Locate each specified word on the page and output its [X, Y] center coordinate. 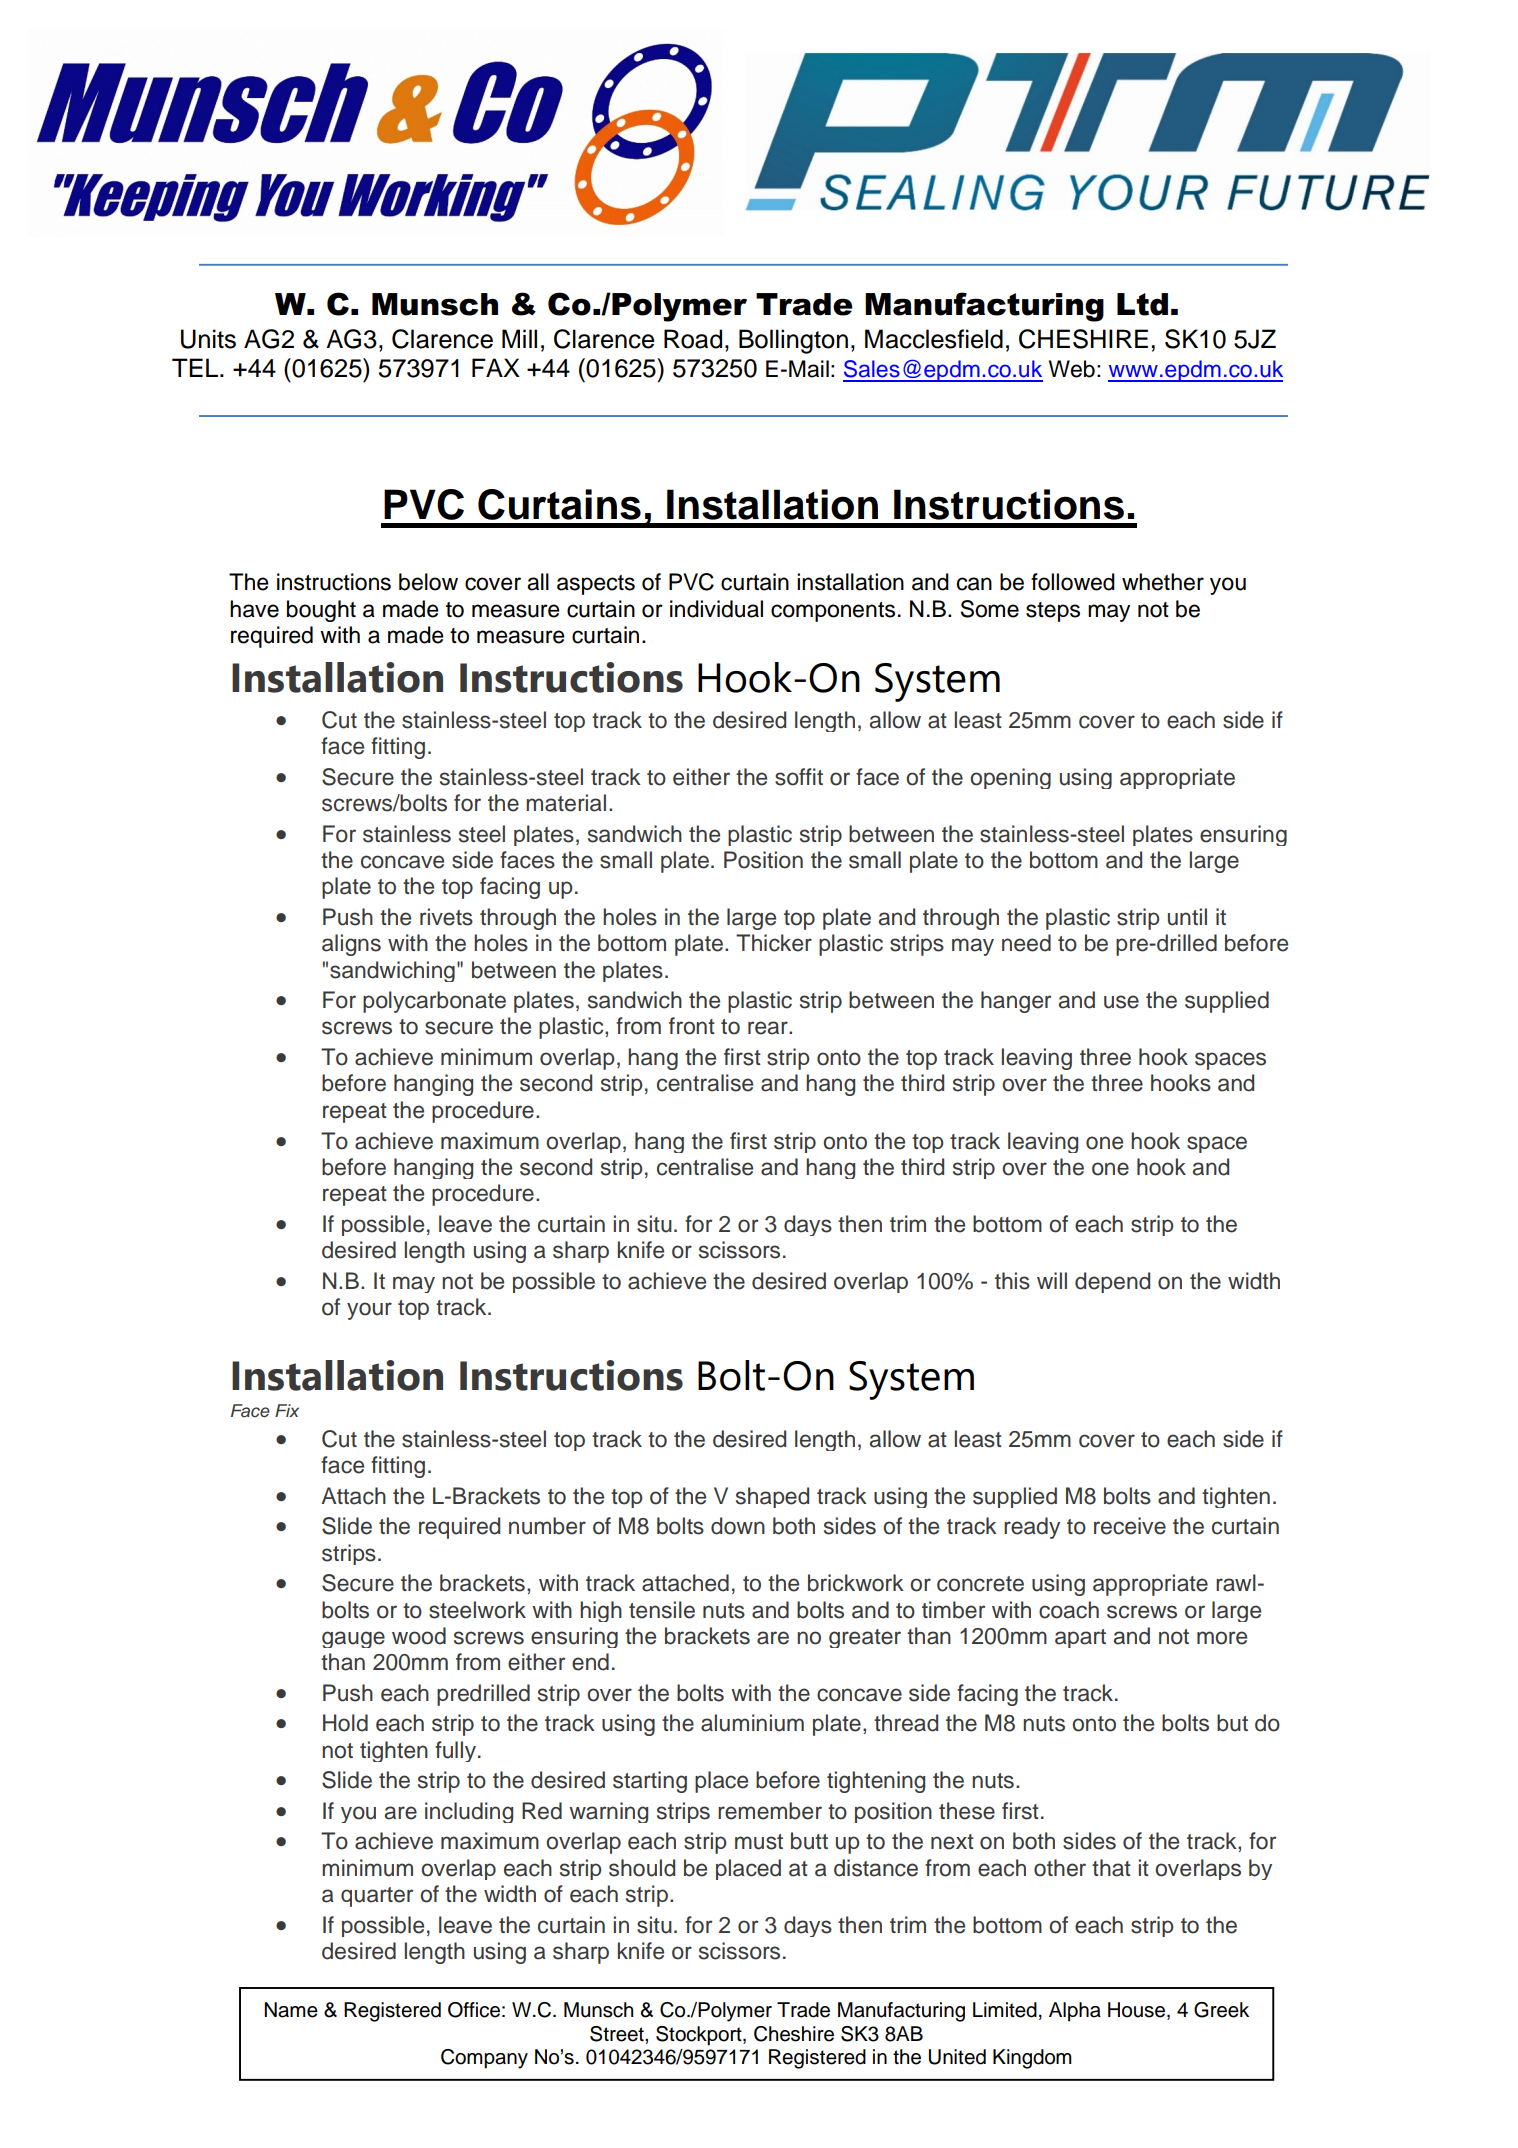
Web [1072, 369]
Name [291, 2010]
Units [208, 339]
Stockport [700, 2036]
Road [693, 339]
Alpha [1075, 2012]
